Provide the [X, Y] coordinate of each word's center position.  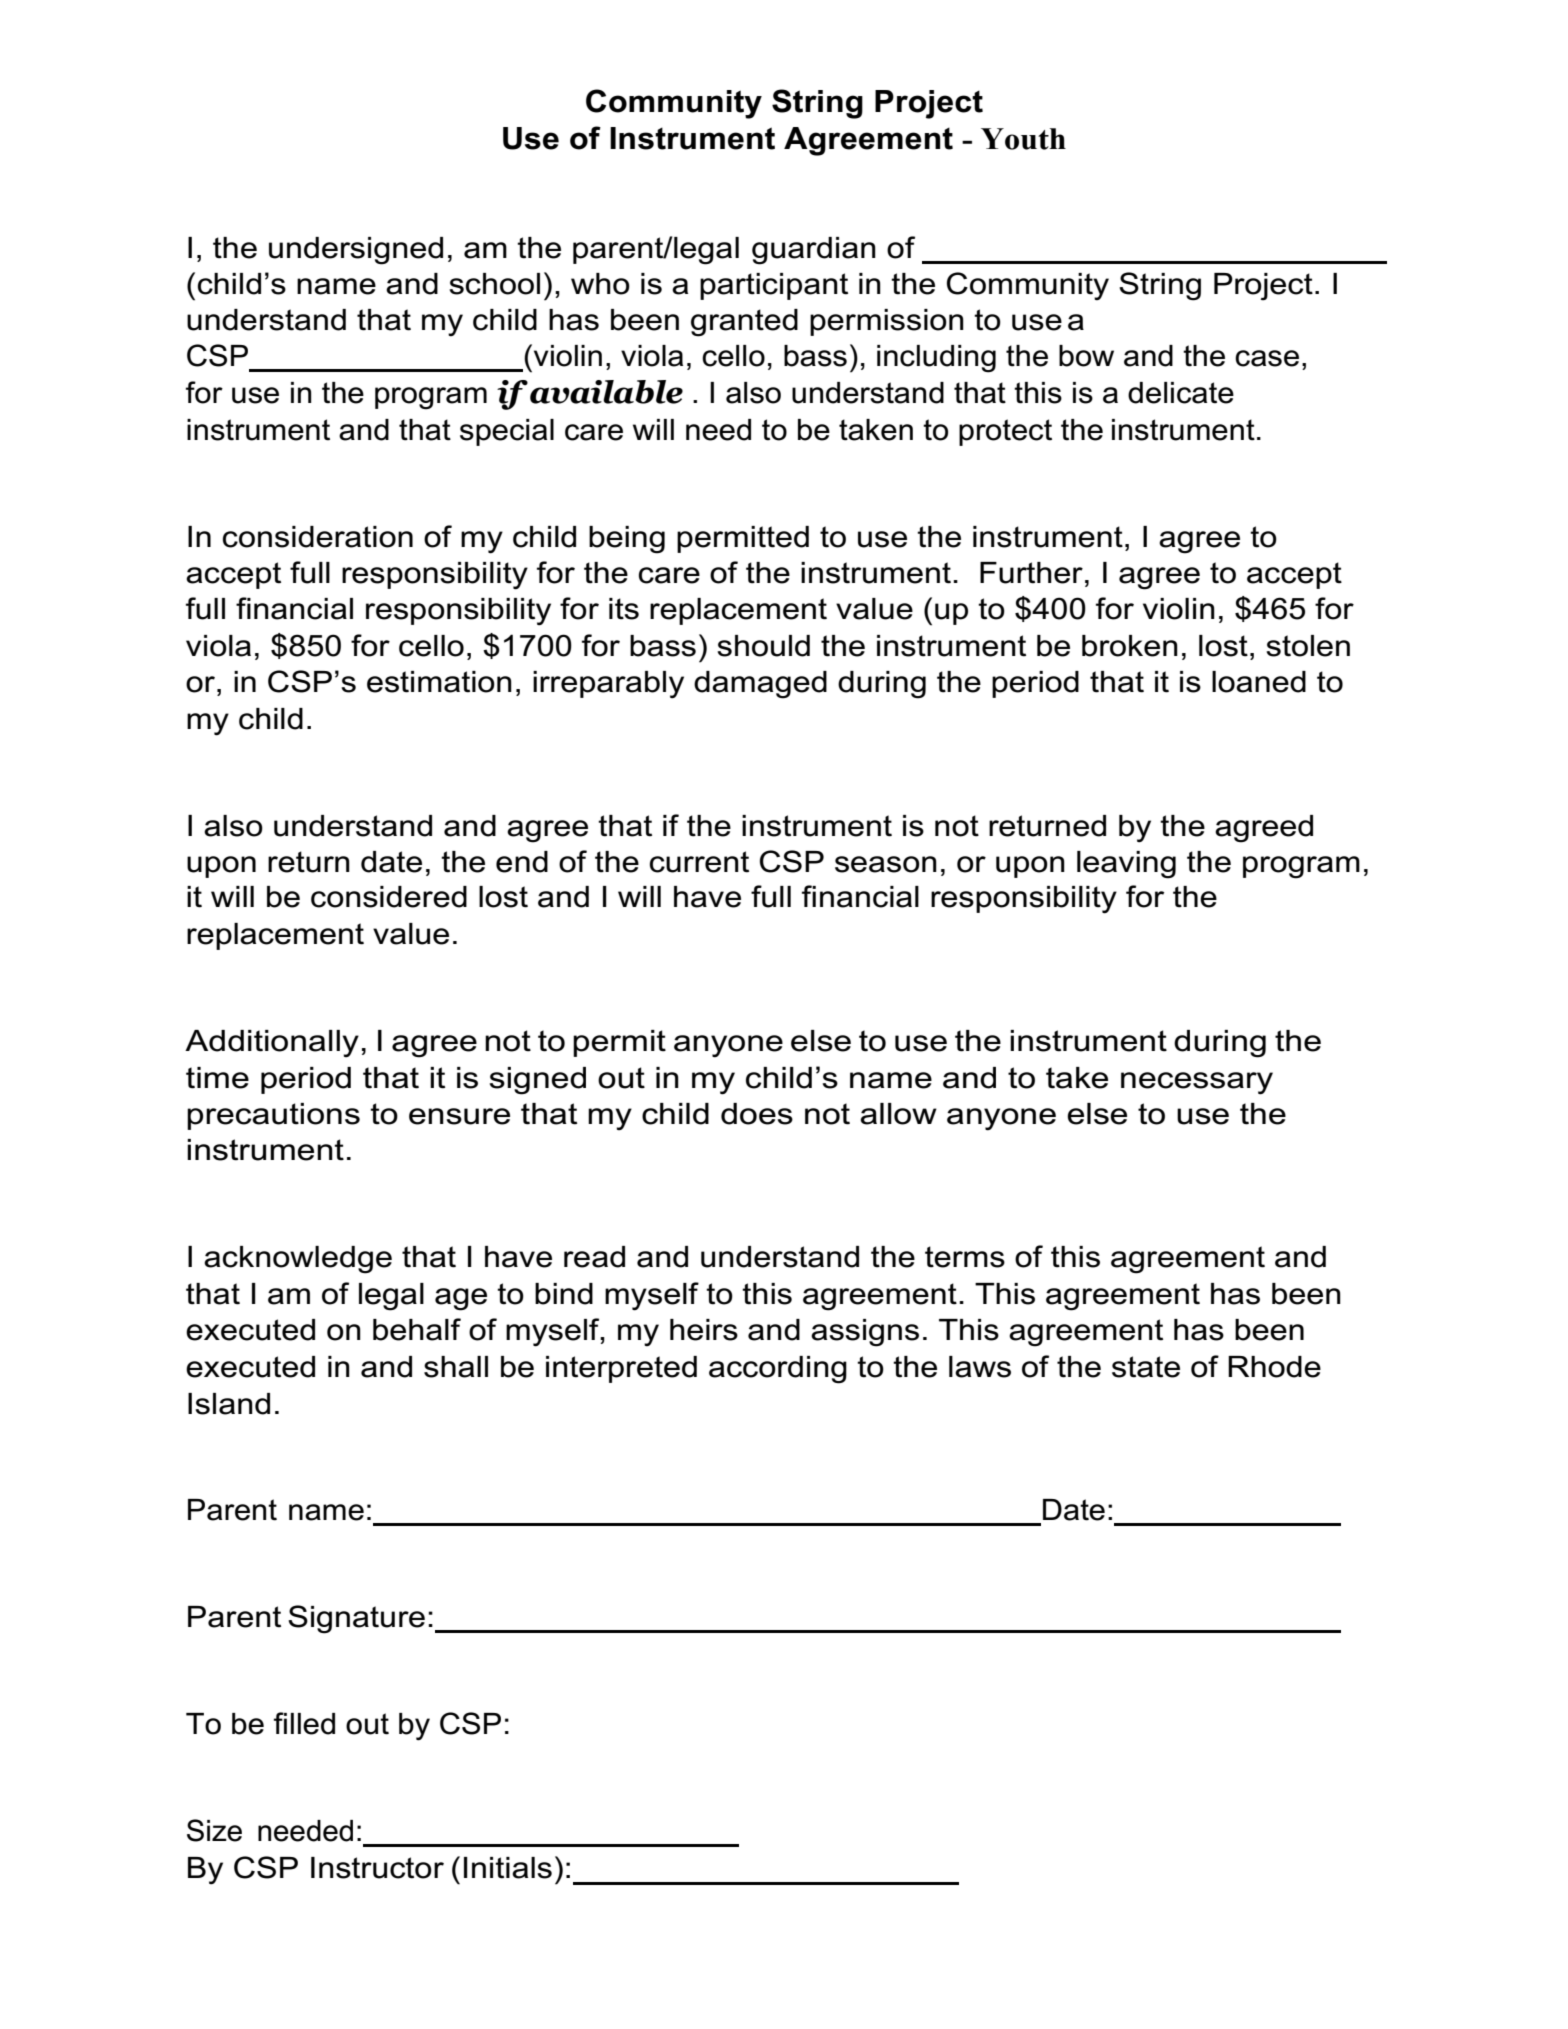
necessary [1197, 1083]
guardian [814, 251]
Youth [1023, 139]
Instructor [377, 1868]
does [757, 1114]
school [494, 284]
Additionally [272, 1043]
